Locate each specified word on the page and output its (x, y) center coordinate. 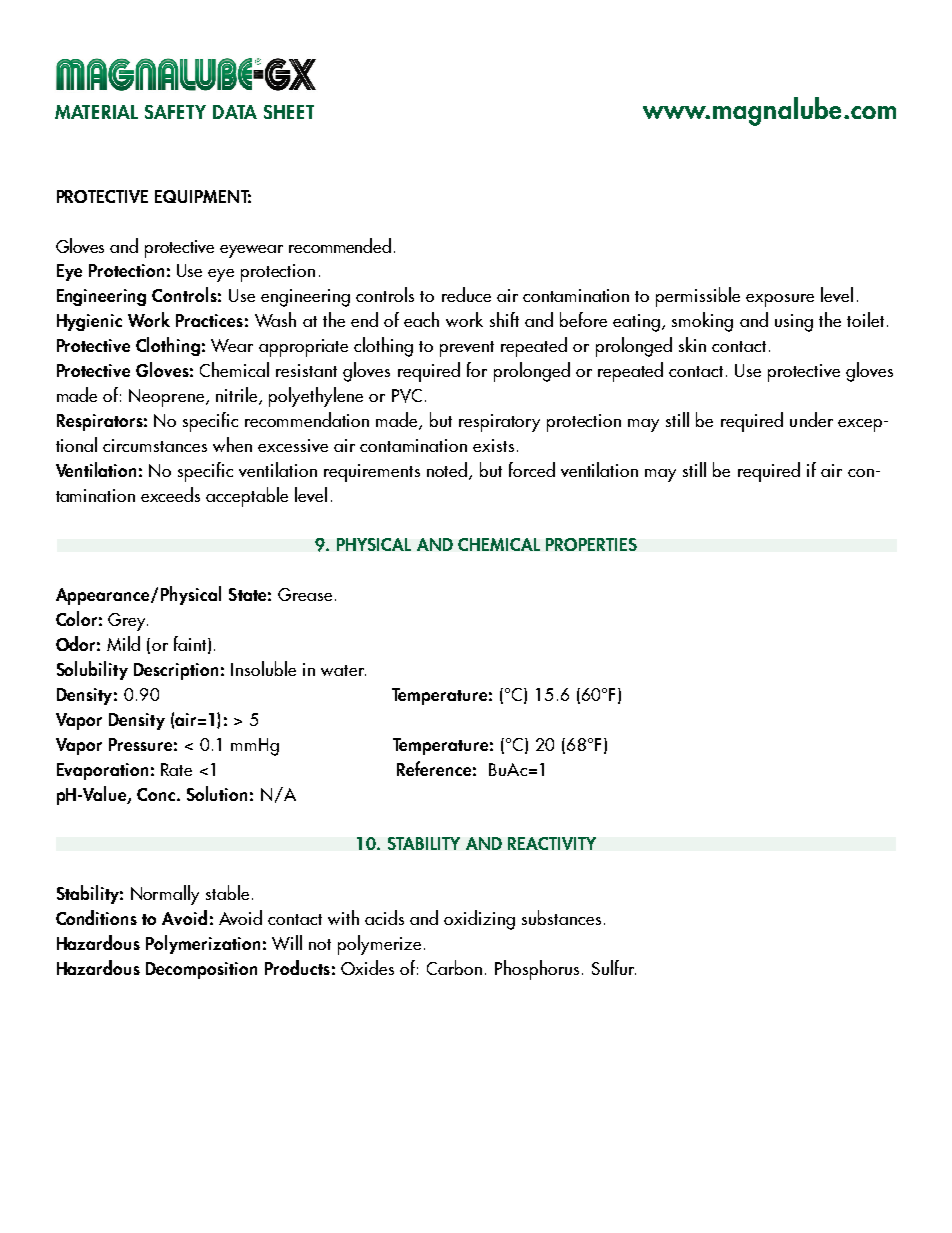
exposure (780, 300)
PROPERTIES (591, 544)
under (811, 419)
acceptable (247, 497)
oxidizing (479, 920)
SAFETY (175, 112)
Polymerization (203, 944)
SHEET (289, 112)
